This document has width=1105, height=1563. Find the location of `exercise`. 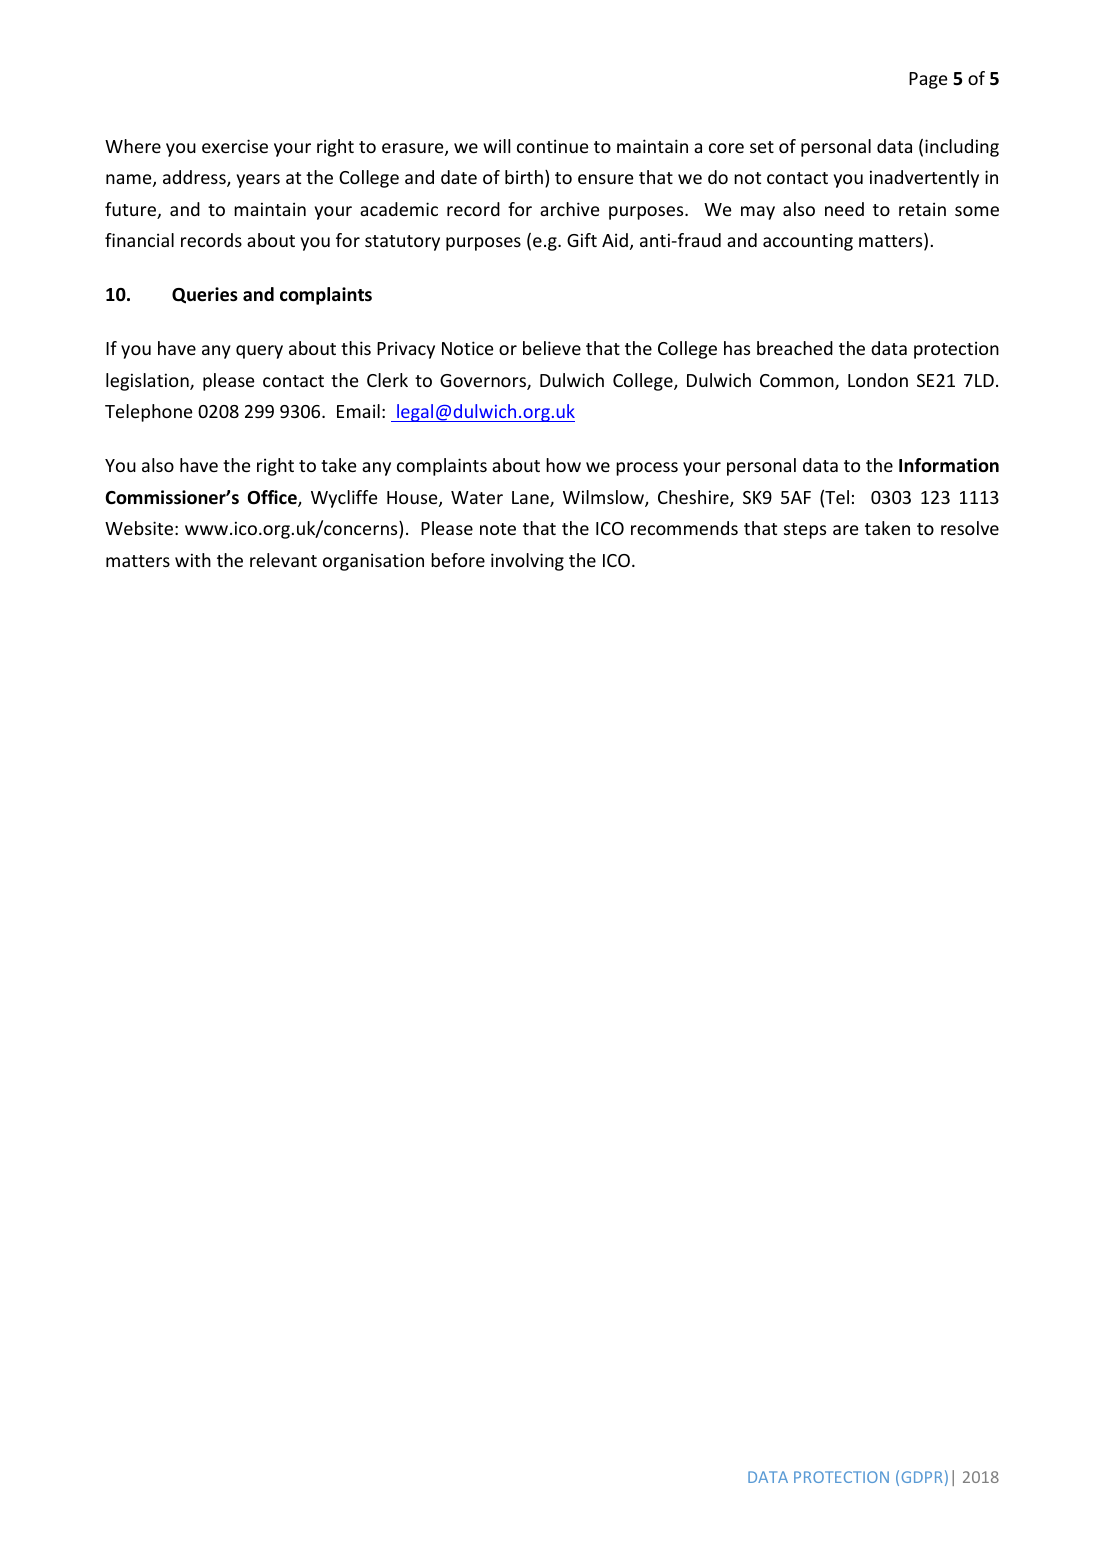

exercise is located at coordinates (235, 146).
